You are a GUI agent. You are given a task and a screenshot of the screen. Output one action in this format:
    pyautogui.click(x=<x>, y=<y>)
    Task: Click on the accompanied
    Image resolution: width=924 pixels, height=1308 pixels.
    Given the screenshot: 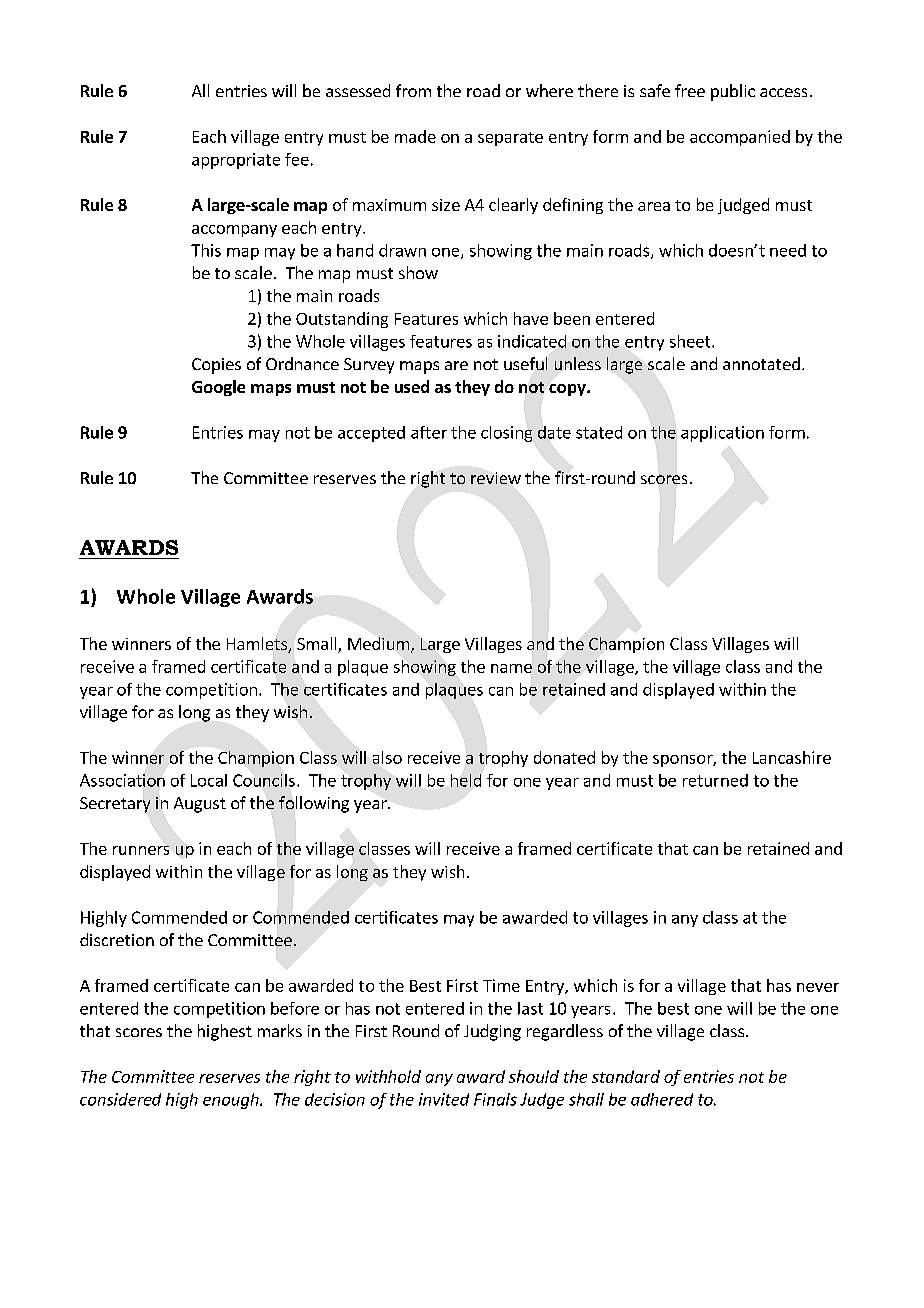 What is the action you would take?
    pyautogui.click(x=740, y=138)
